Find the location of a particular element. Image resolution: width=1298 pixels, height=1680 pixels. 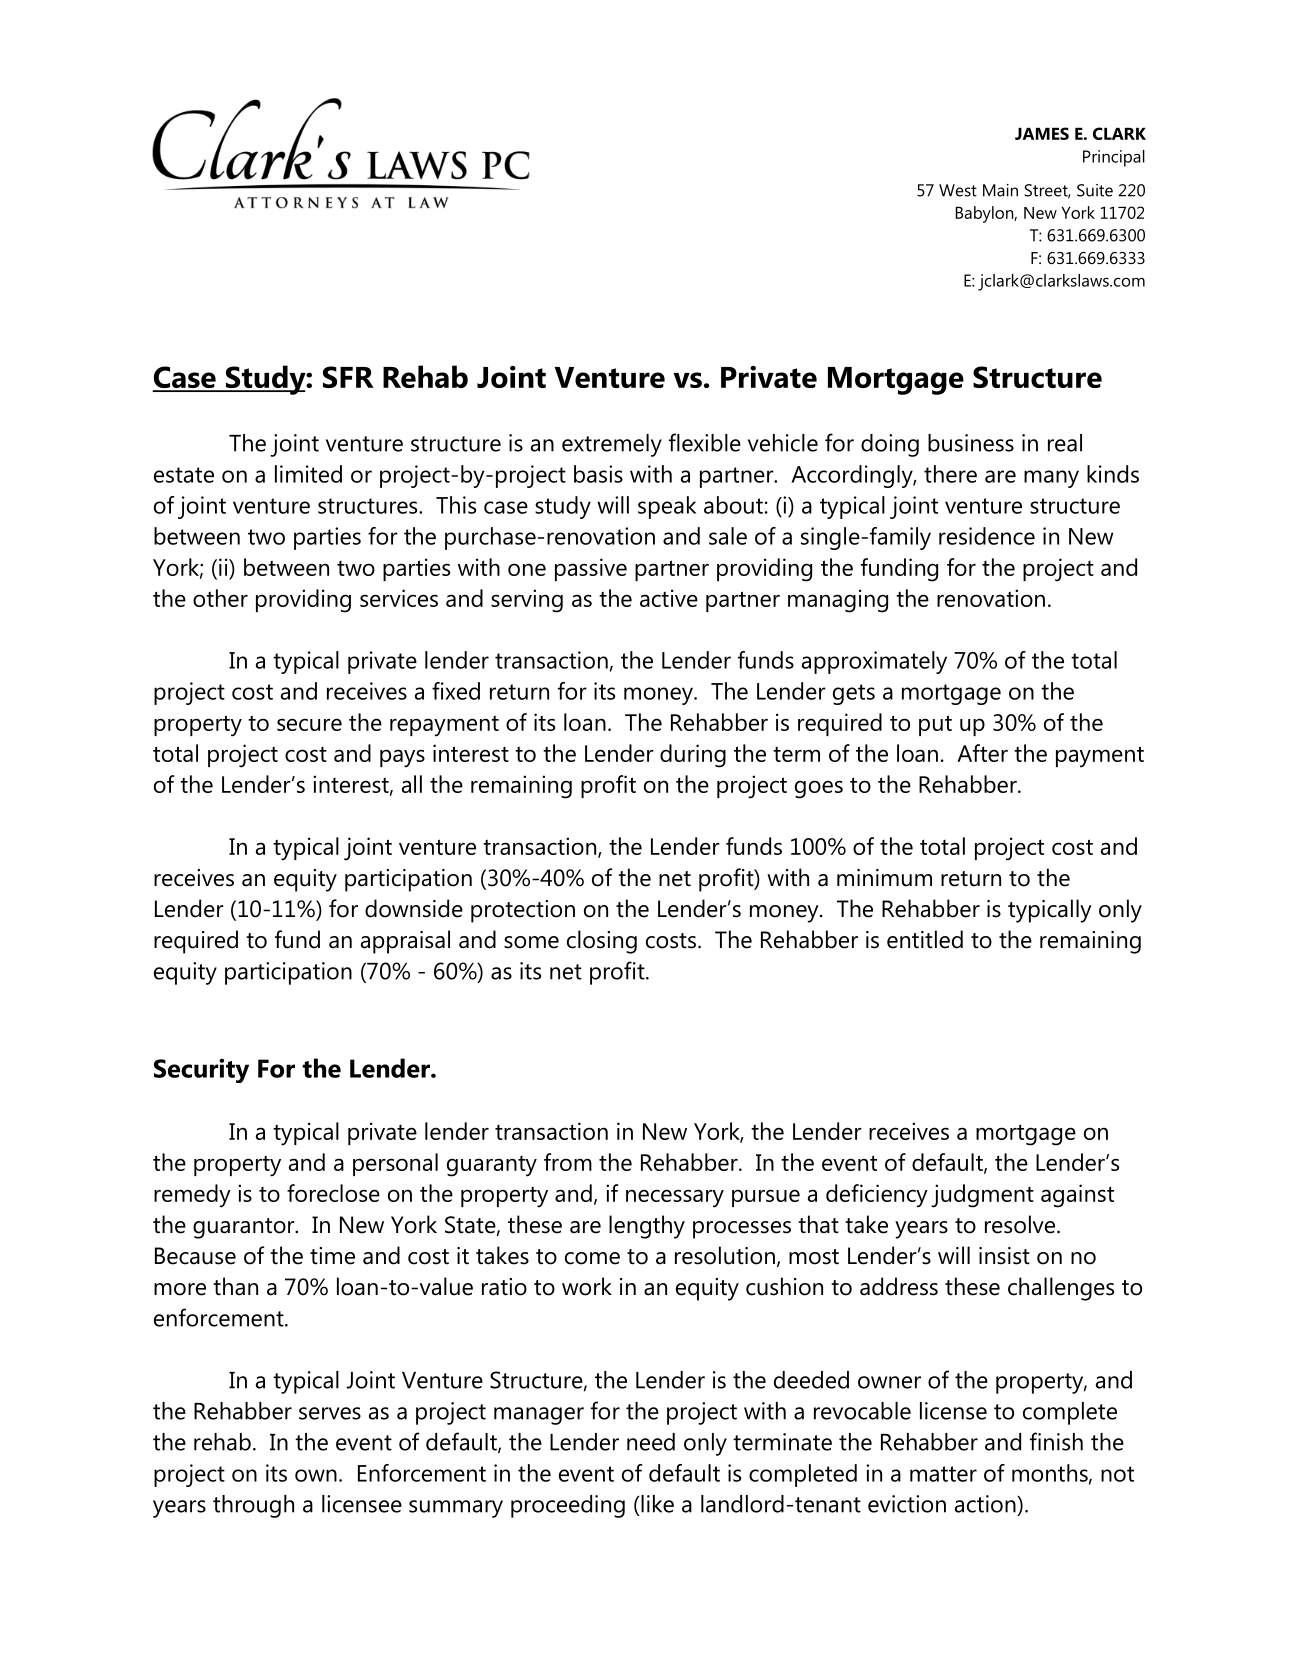

secure is located at coordinates (309, 724).
